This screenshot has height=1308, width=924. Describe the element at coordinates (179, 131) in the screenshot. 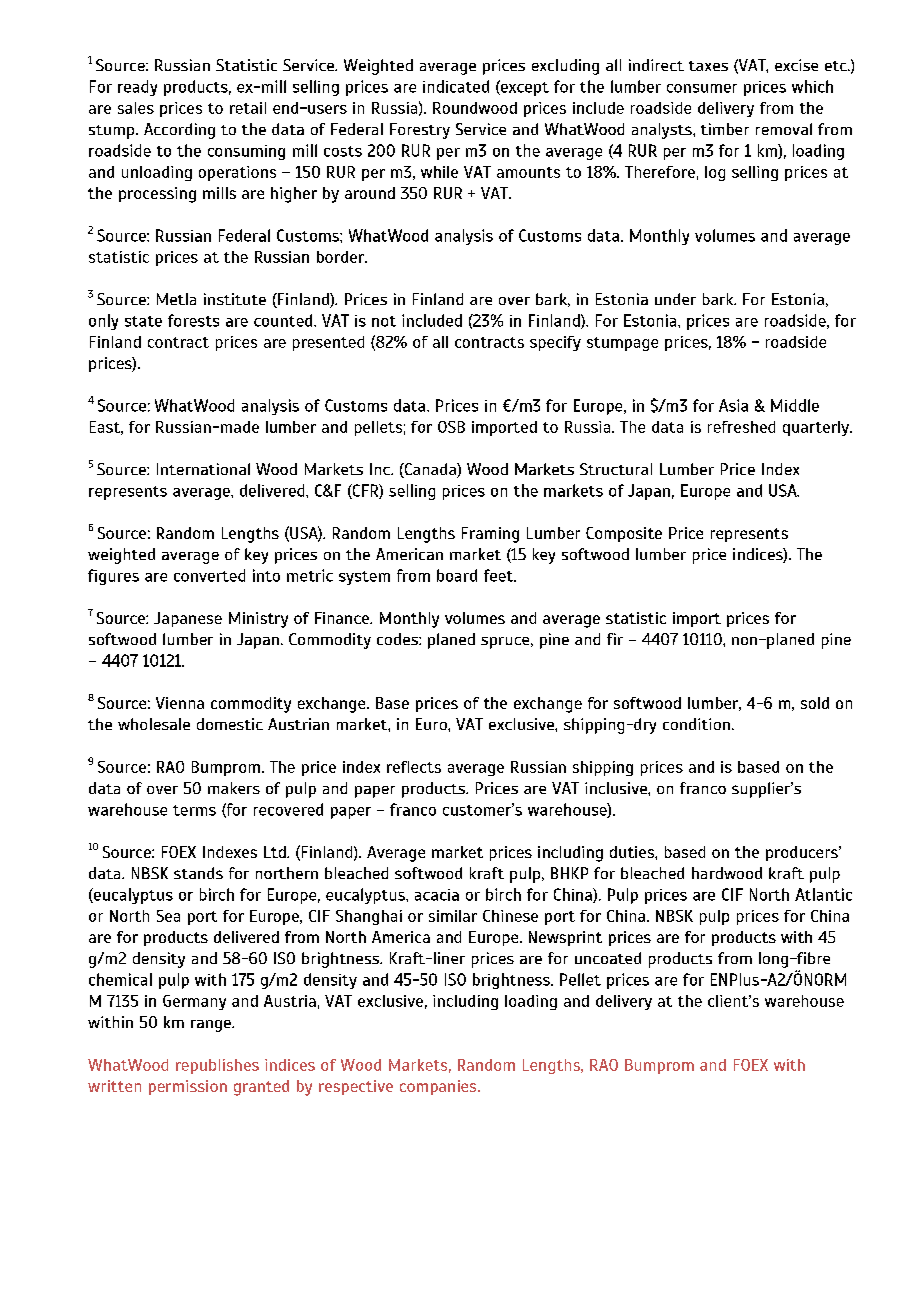

I see `According` at that location.
